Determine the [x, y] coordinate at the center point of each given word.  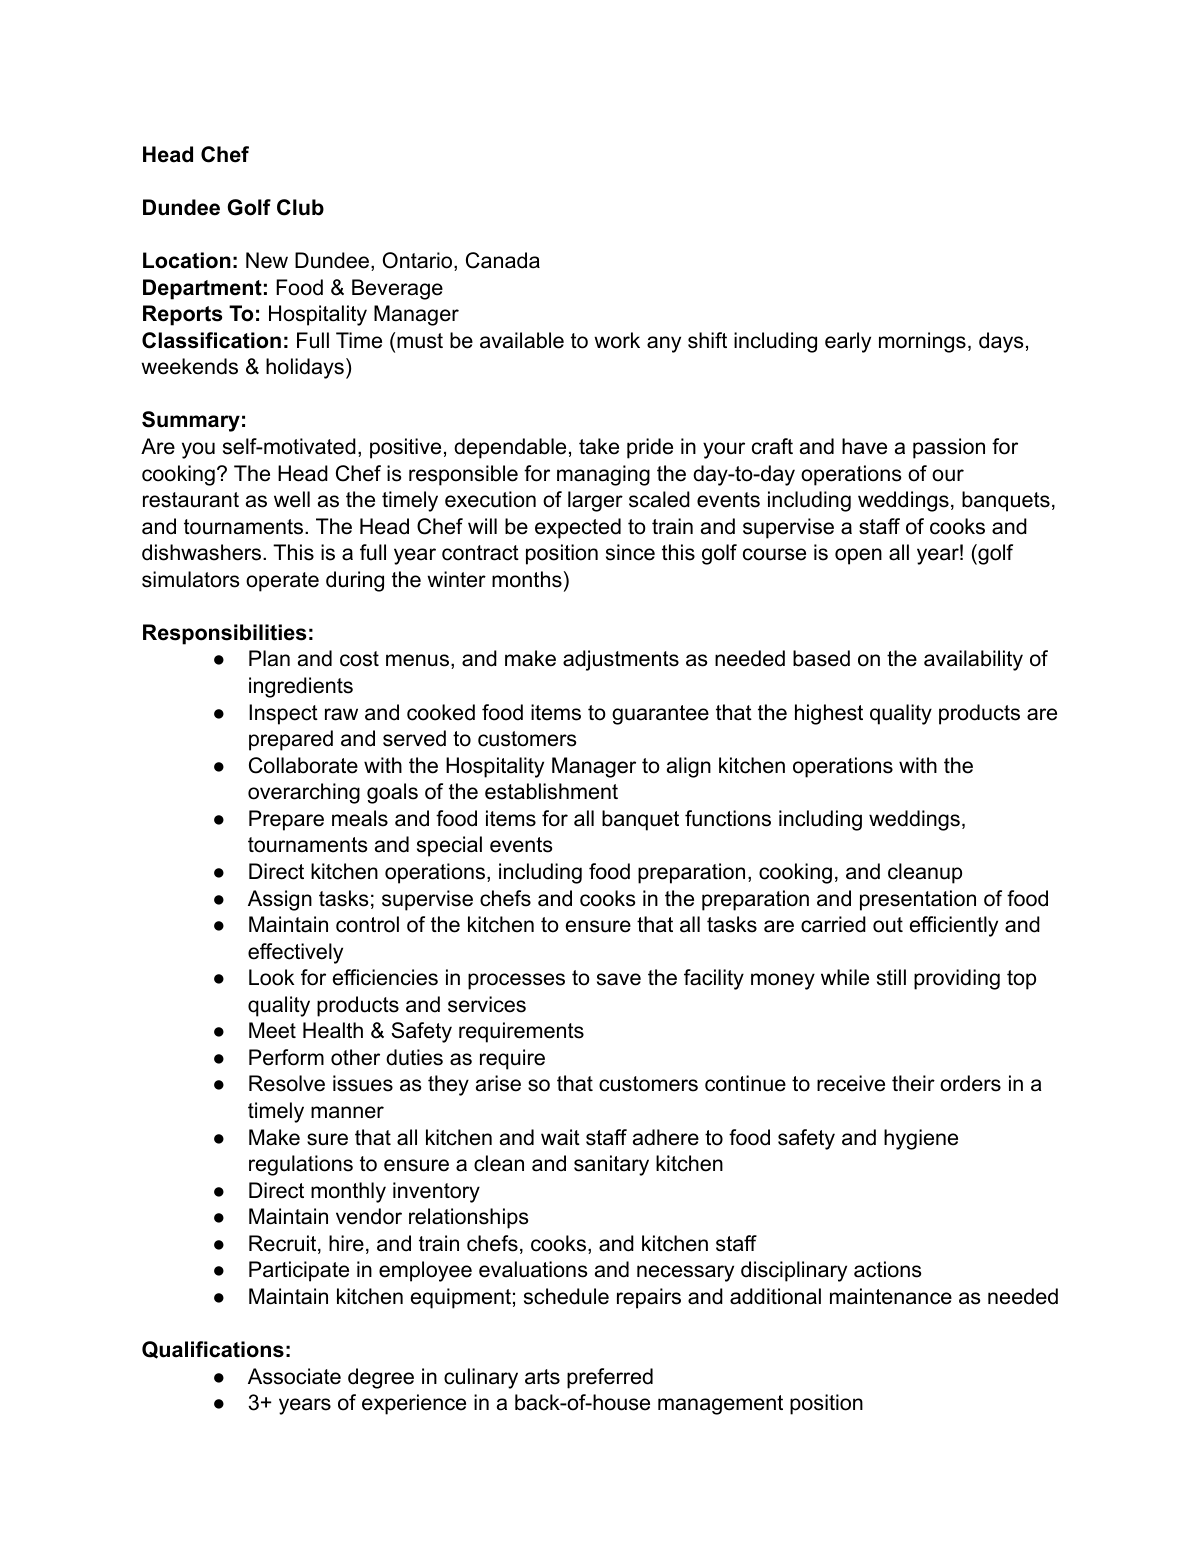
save [619, 979]
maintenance [891, 1296]
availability [973, 660]
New [267, 260]
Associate [294, 1376]
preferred [610, 1378]
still [891, 977]
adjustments [621, 660]
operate [282, 582]
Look [271, 977]
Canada [503, 260]
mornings [922, 342]
